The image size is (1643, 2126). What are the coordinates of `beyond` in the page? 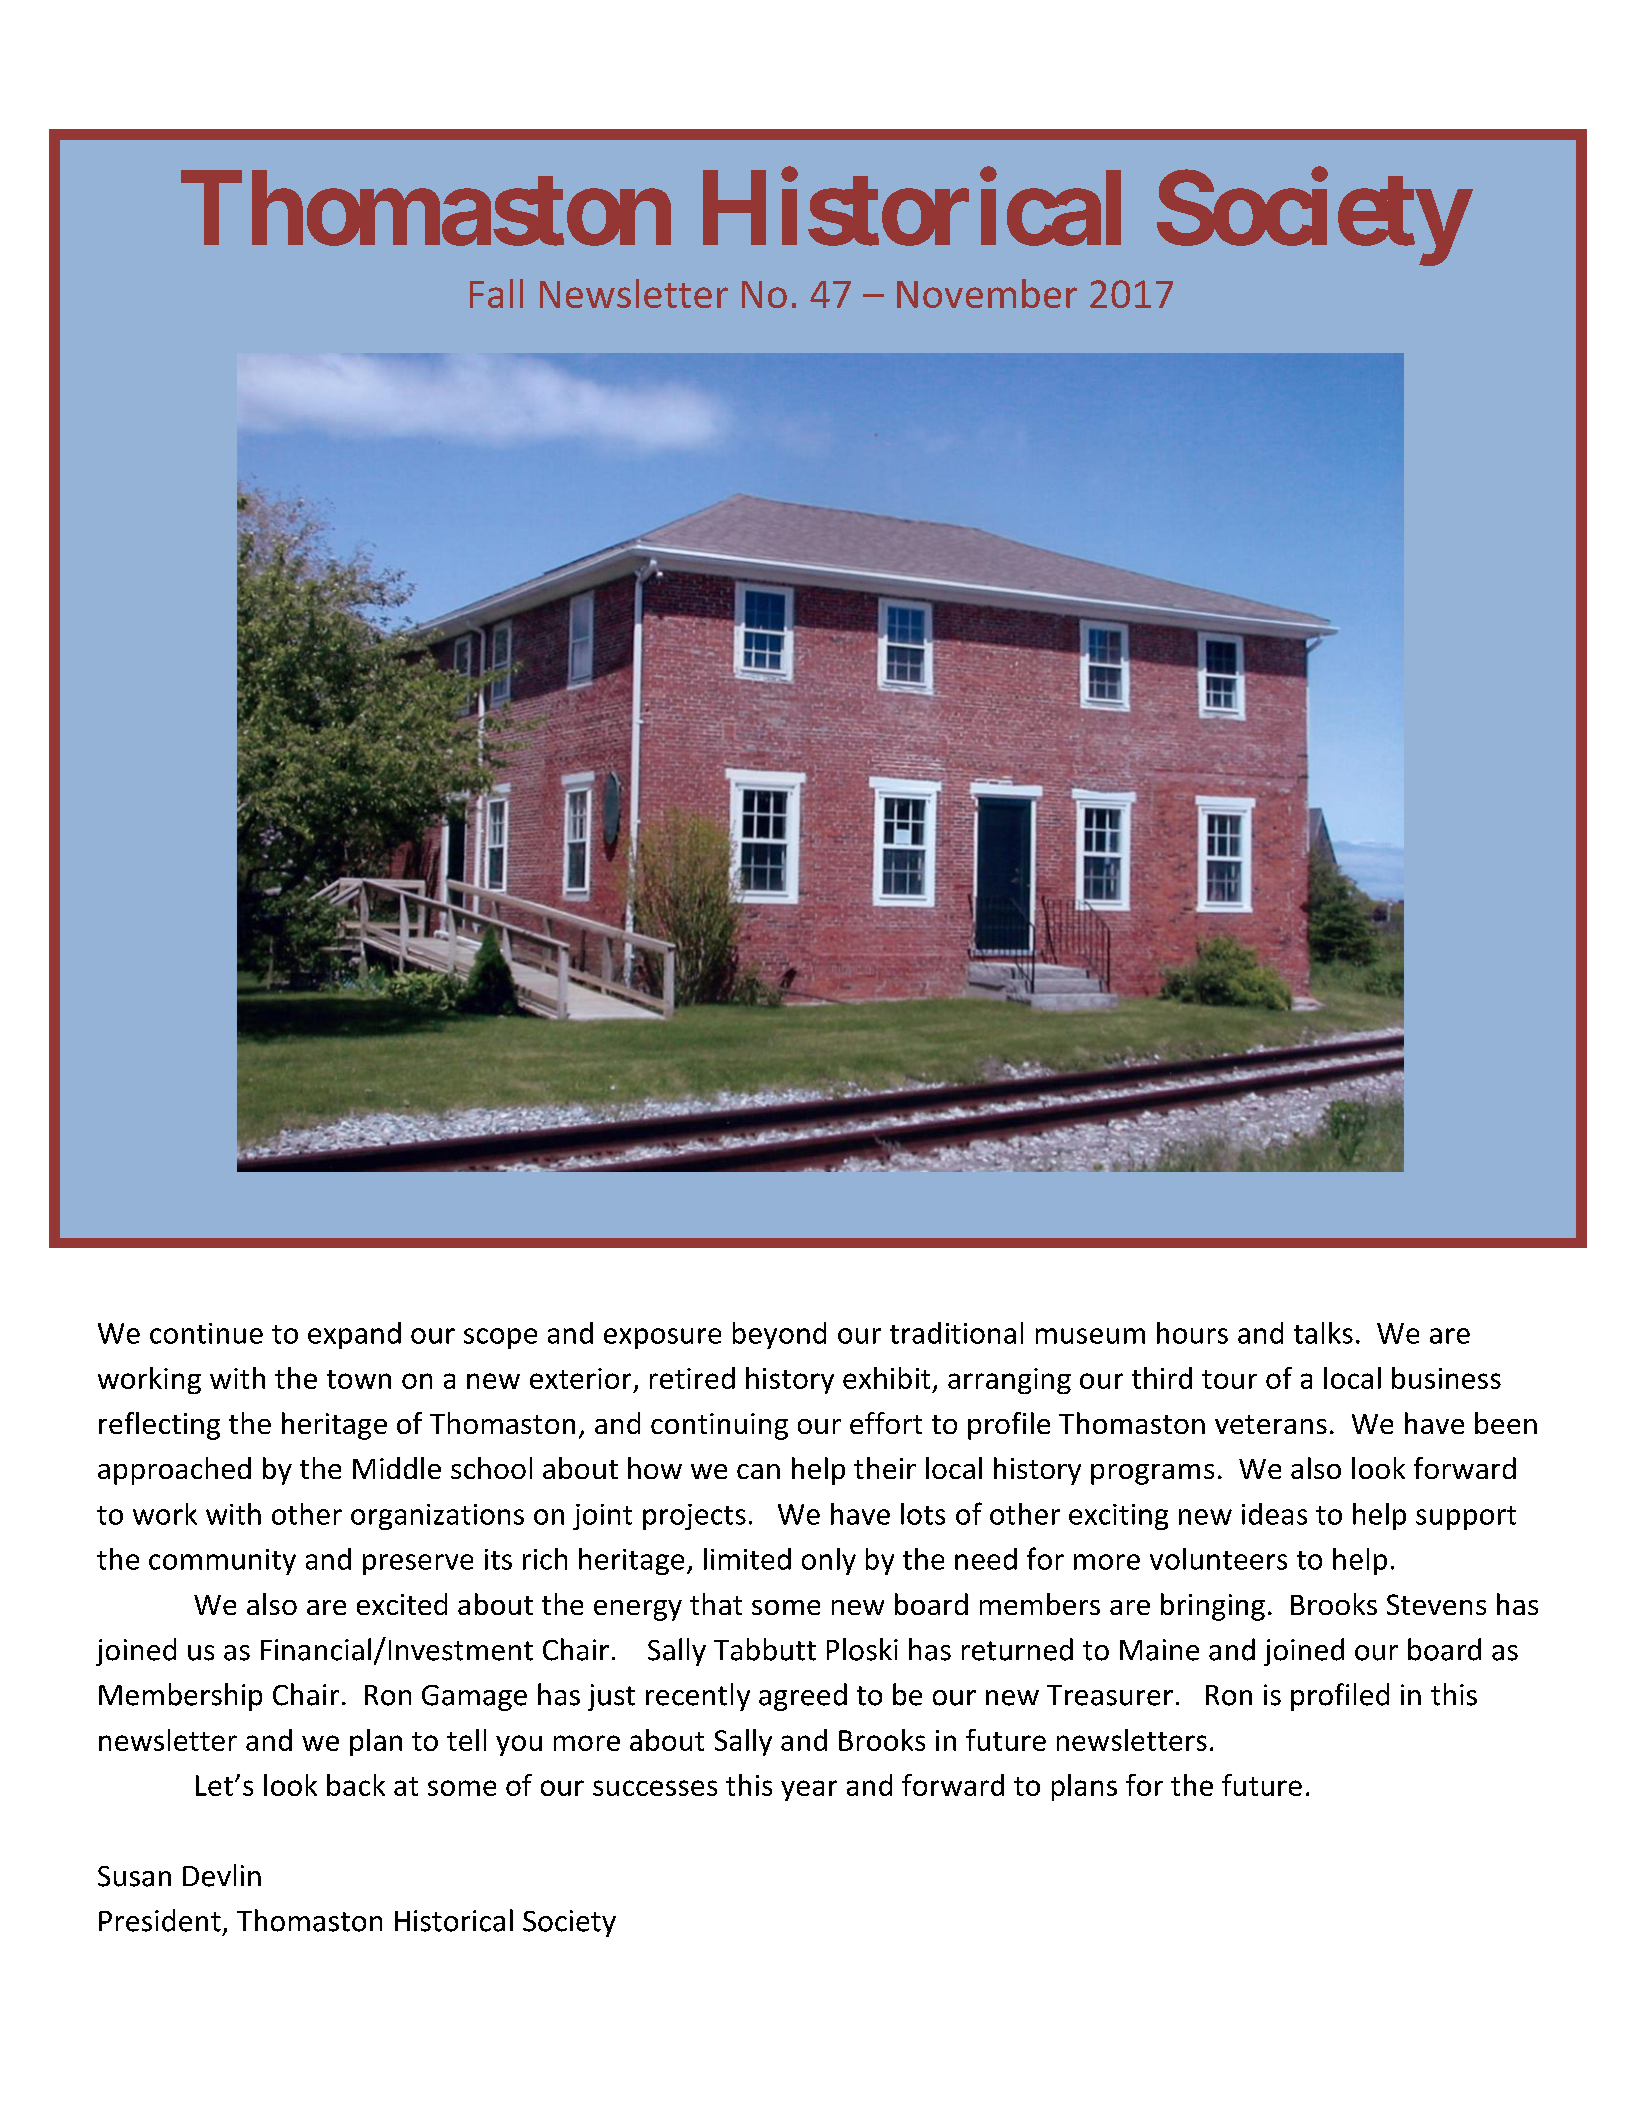 It's located at (779, 1335).
